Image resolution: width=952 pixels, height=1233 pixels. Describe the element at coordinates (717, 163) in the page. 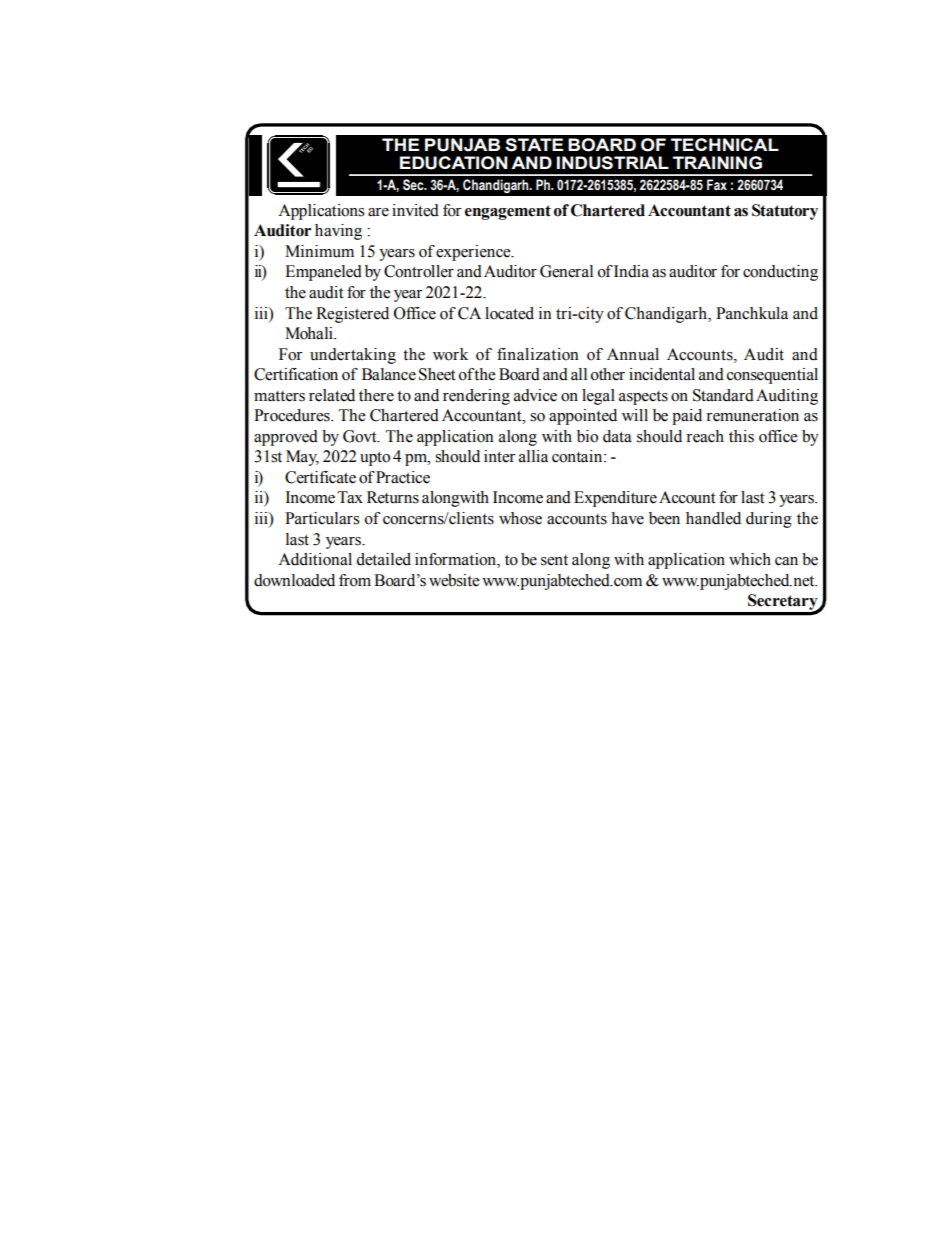

I see `TRAINING` at that location.
